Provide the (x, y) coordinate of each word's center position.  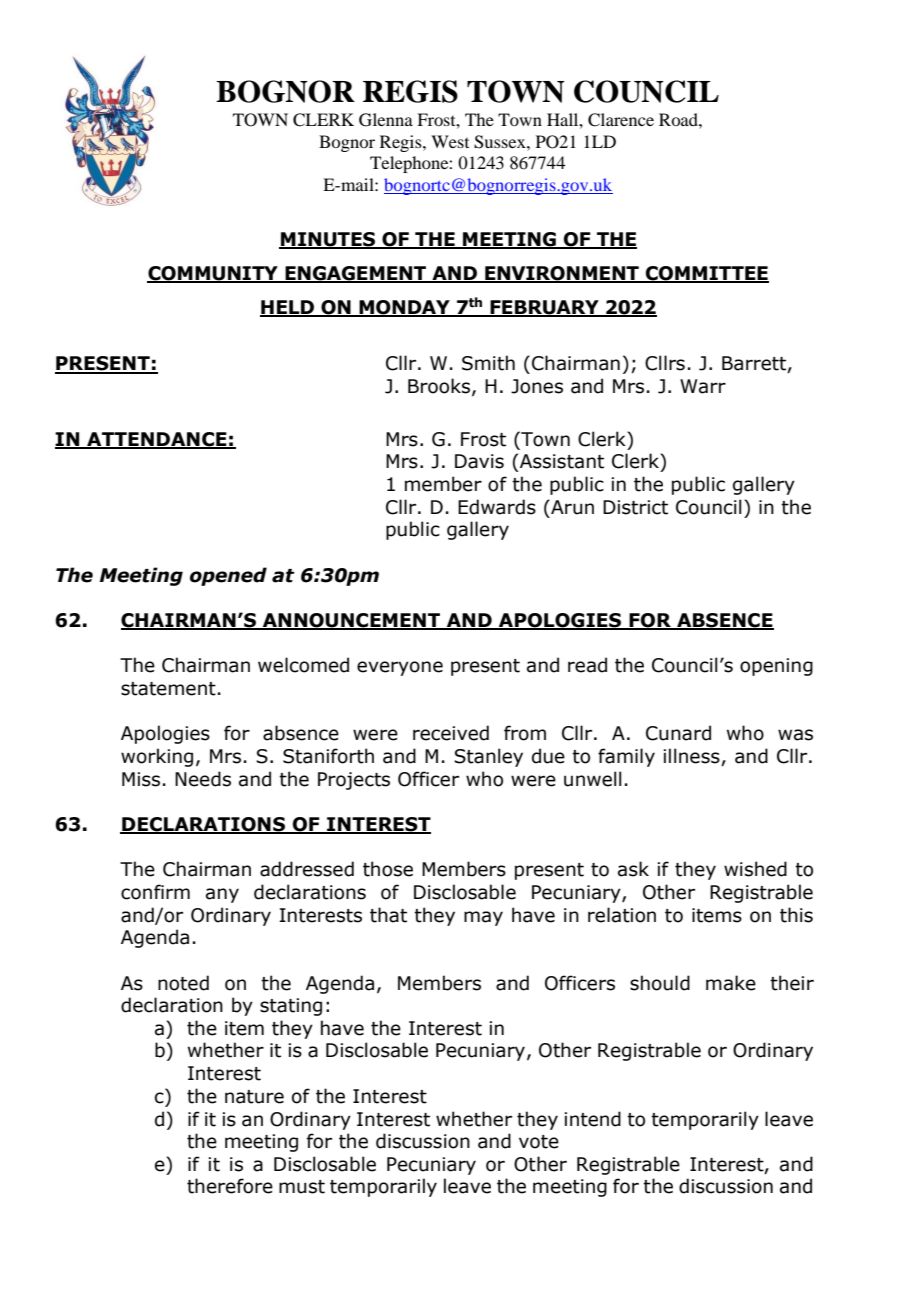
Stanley (488, 757)
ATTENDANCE (157, 440)
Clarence (621, 120)
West (450, 141)
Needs (203, 779)
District (635, 507)
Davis (479, 461)
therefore (230, 1186)
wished (755, 869)
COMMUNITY (213, 274)
